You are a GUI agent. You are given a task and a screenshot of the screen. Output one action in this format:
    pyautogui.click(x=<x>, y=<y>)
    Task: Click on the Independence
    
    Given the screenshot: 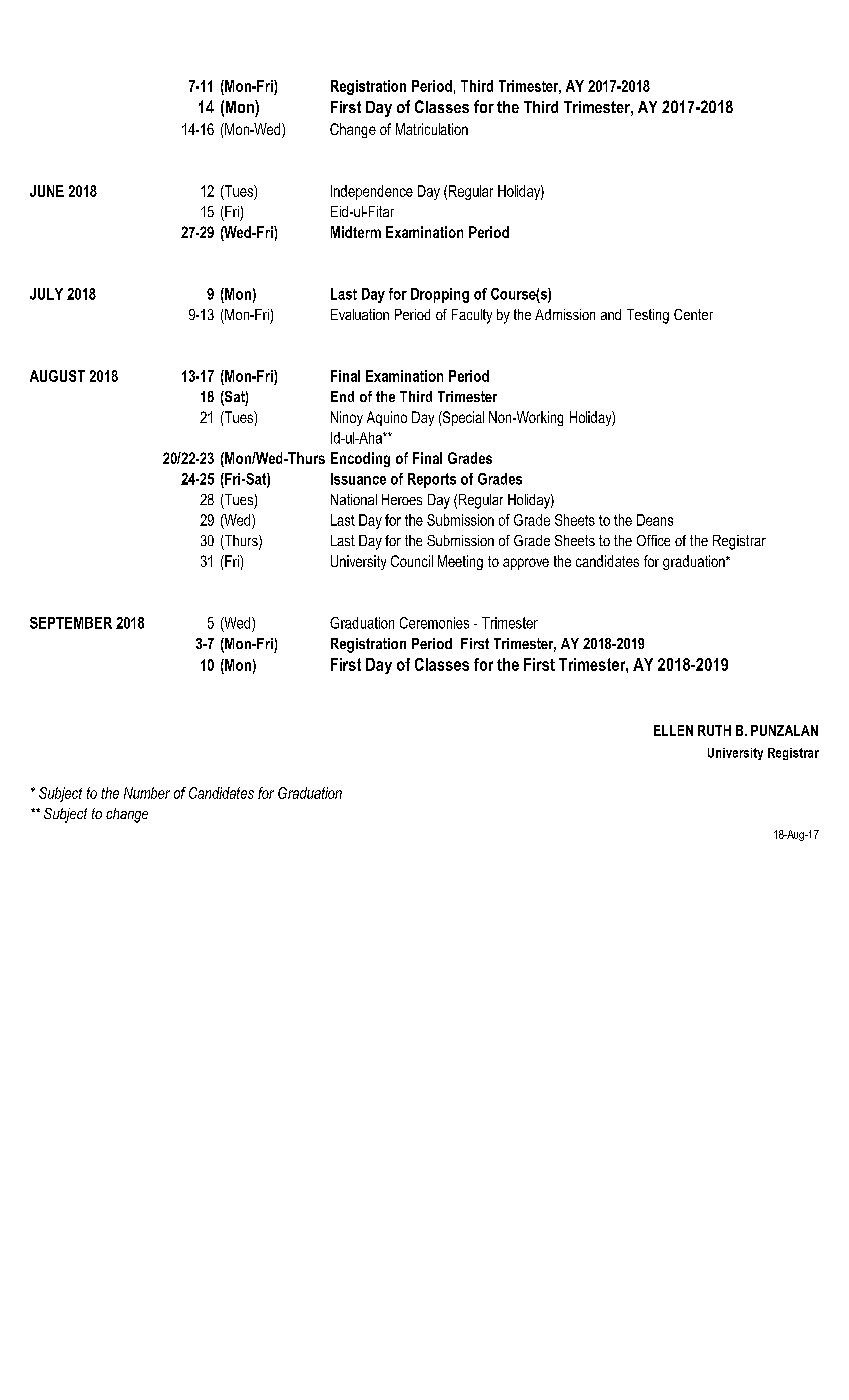 What is the action you would take?
    pyautogui.click(x=372, y=192)
